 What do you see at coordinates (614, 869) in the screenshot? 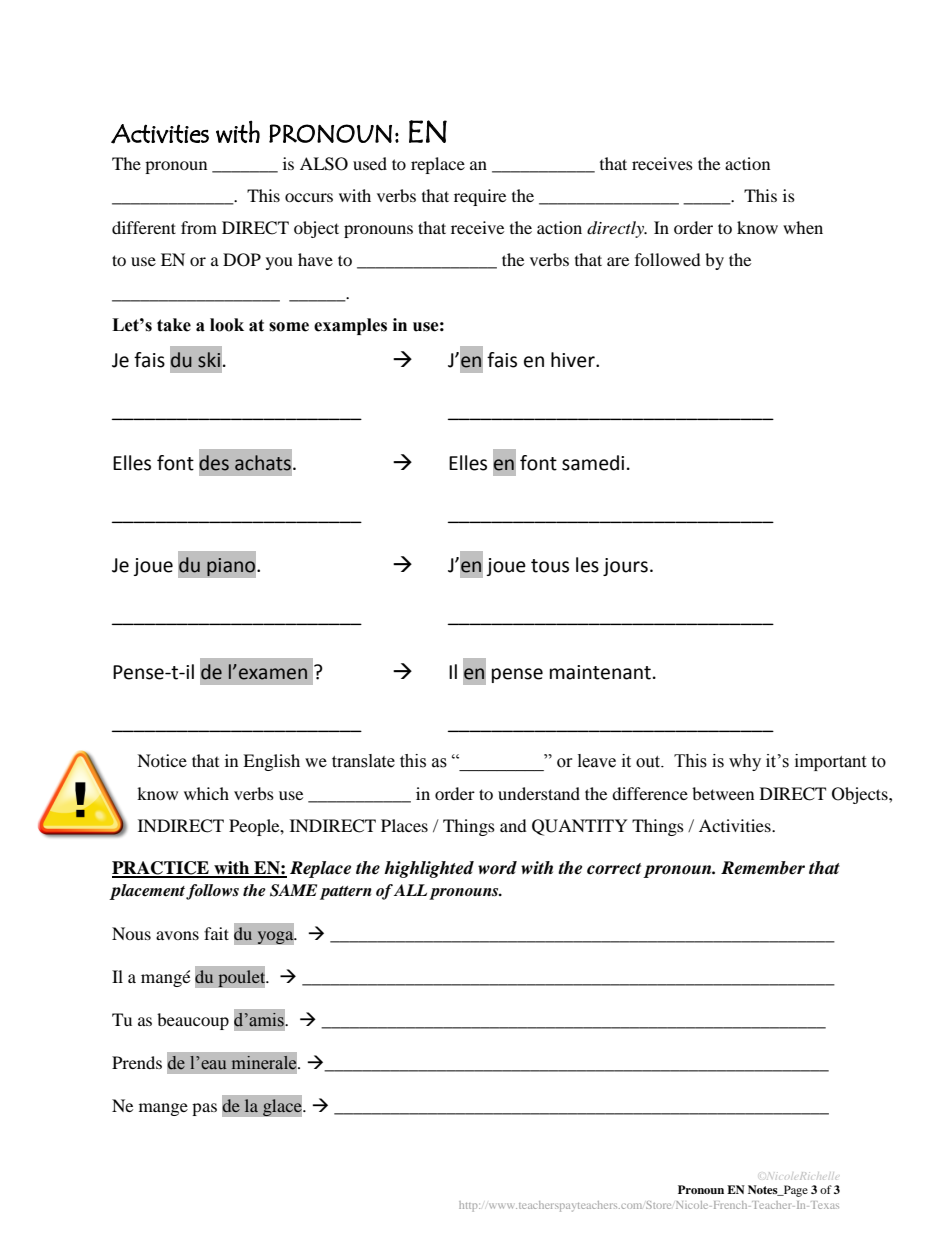
I see `correct` at bounding box center [614, 869].
